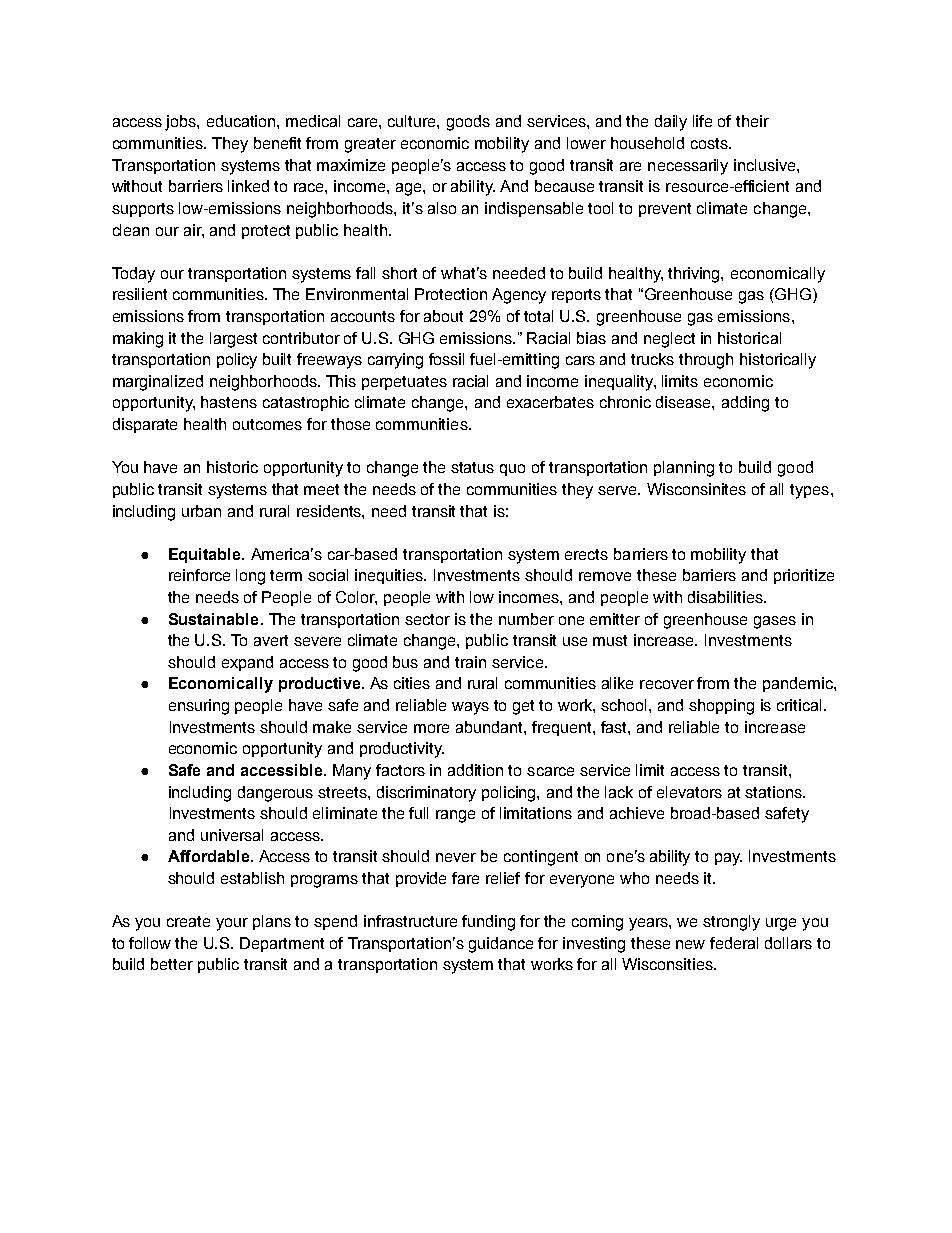 Image resolution: width=952 pixels, height=1233 pixels. What do you see at coordinates (710, 143) in the document?
I see `costs` at bounding box center [710, 143].
